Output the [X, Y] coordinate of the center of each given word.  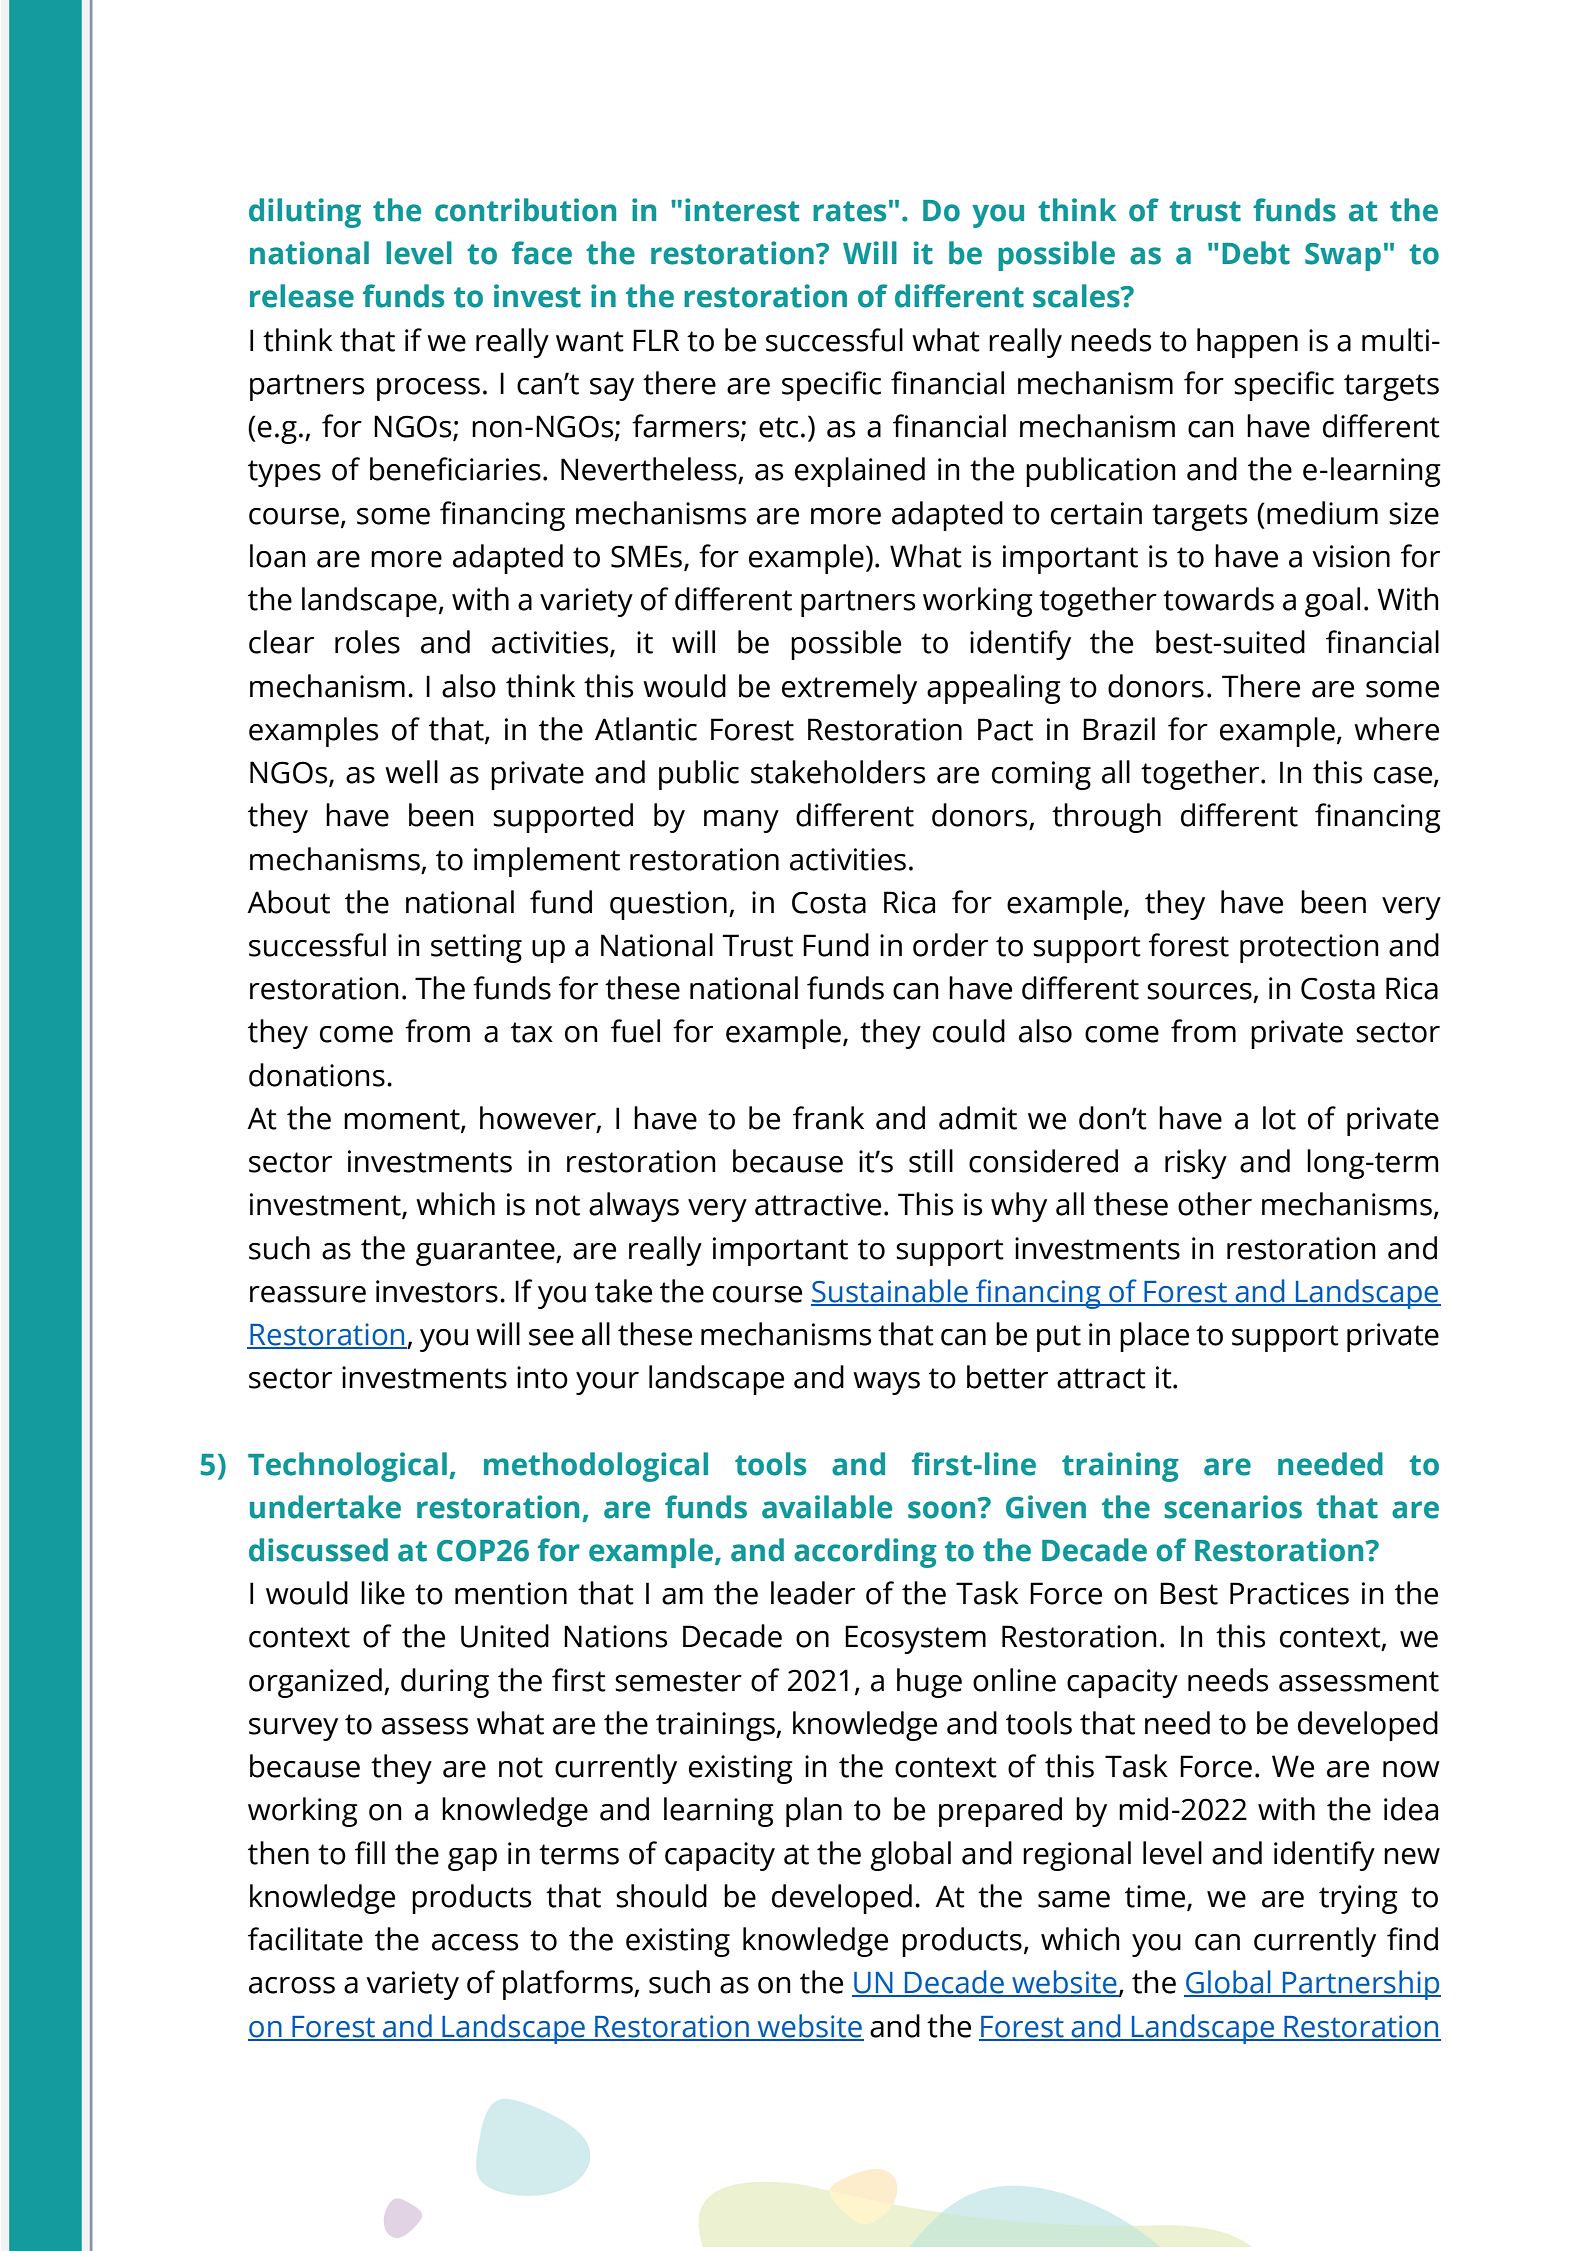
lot [1279, 1118]
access [475, 1942]
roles [367, 642]
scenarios [1233, 1507]
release [302, 296]
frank [828, 1118]
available [827, 1507]
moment [403, 1120]
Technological [347, 1467]
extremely [849, 689]
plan [814, 1812]
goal [1332, 602]
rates [849, 211]
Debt [1256, 253]
